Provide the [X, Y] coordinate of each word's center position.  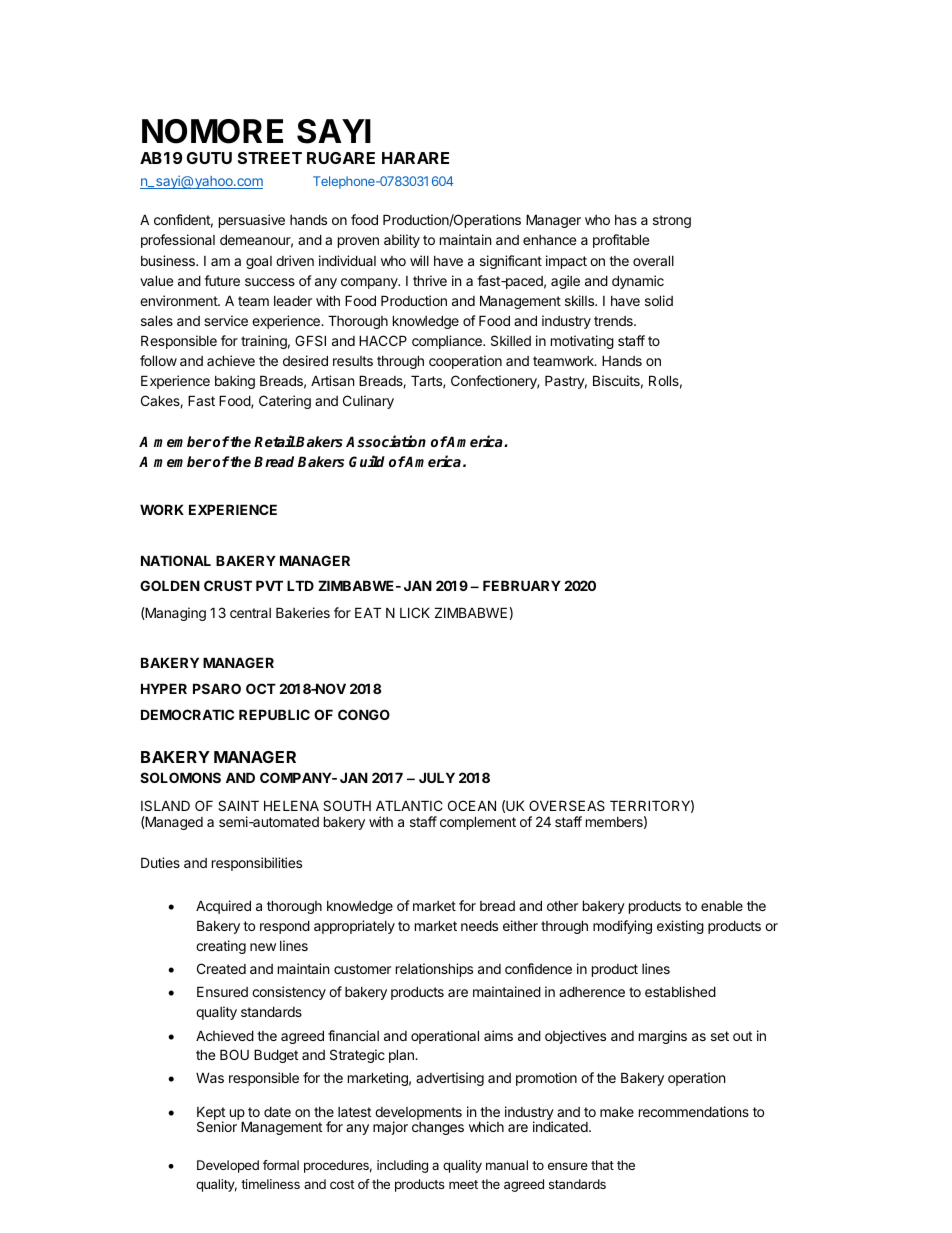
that [602, 1165]
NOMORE [212, 131]
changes [438, 1128]
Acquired [223, 907]
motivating [582, 342]
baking [235, 382]
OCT [261, 688]
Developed [228, 1166]
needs [479, 925]
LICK [415, 612]
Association [386, 441]
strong [672, 221]
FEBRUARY [522, 585]
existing [680, 927]
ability [402, 241]
